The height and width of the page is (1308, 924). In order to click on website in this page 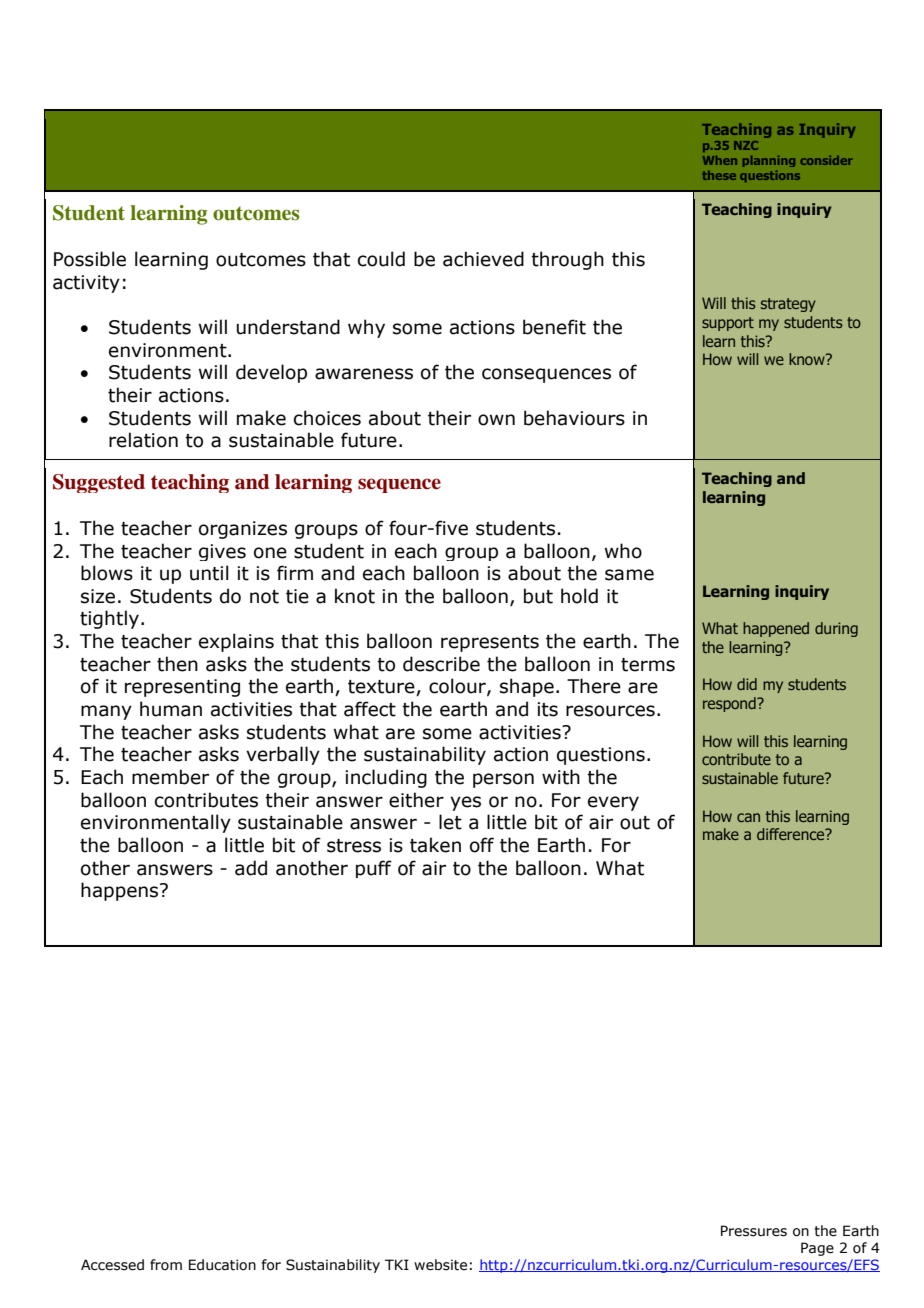, I will do `click(440, 1265)`.
